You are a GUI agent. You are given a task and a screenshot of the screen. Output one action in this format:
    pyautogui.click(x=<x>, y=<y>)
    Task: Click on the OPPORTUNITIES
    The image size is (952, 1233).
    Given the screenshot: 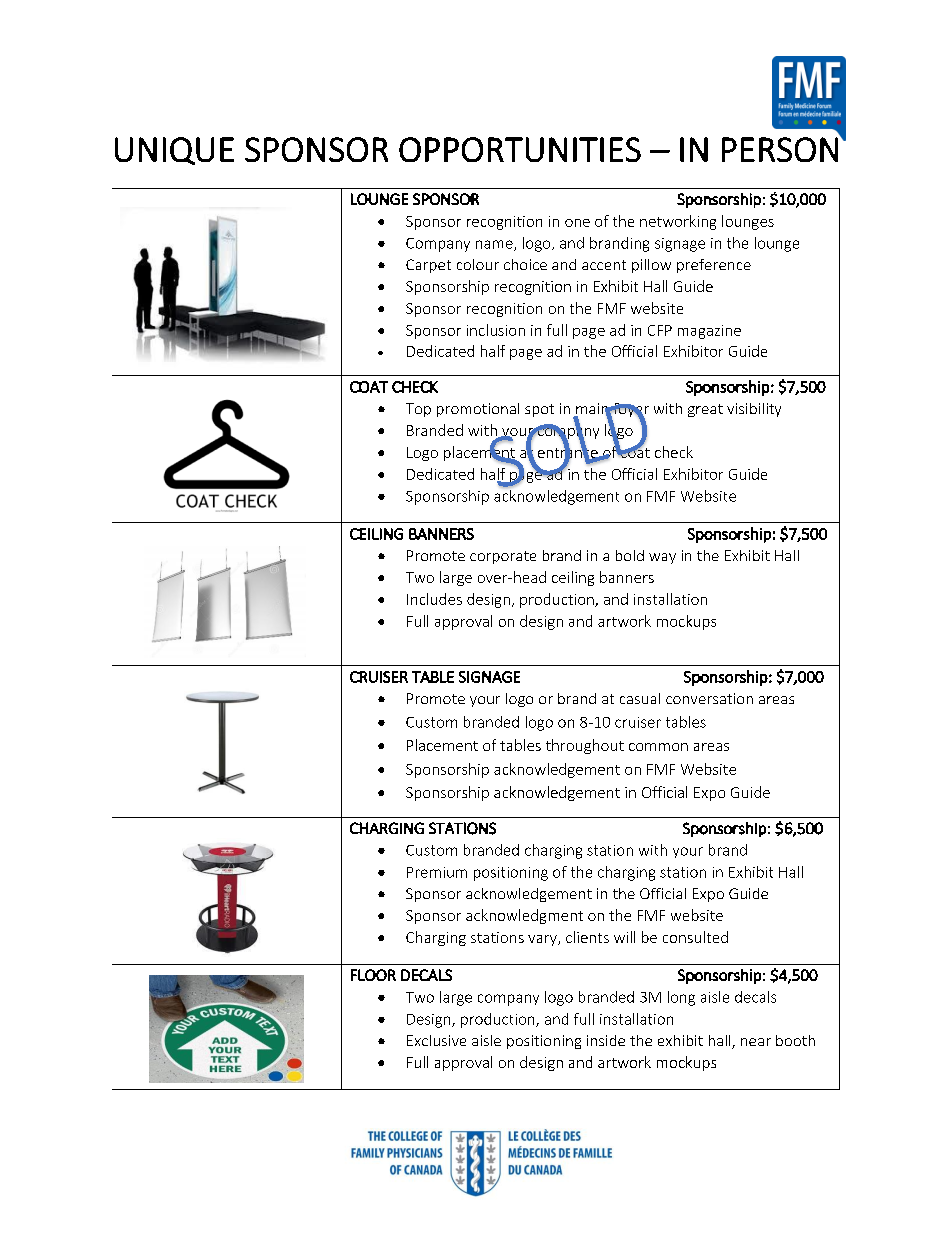 What is the action you would take?
    pyautogui.click(x=520, y=149)
